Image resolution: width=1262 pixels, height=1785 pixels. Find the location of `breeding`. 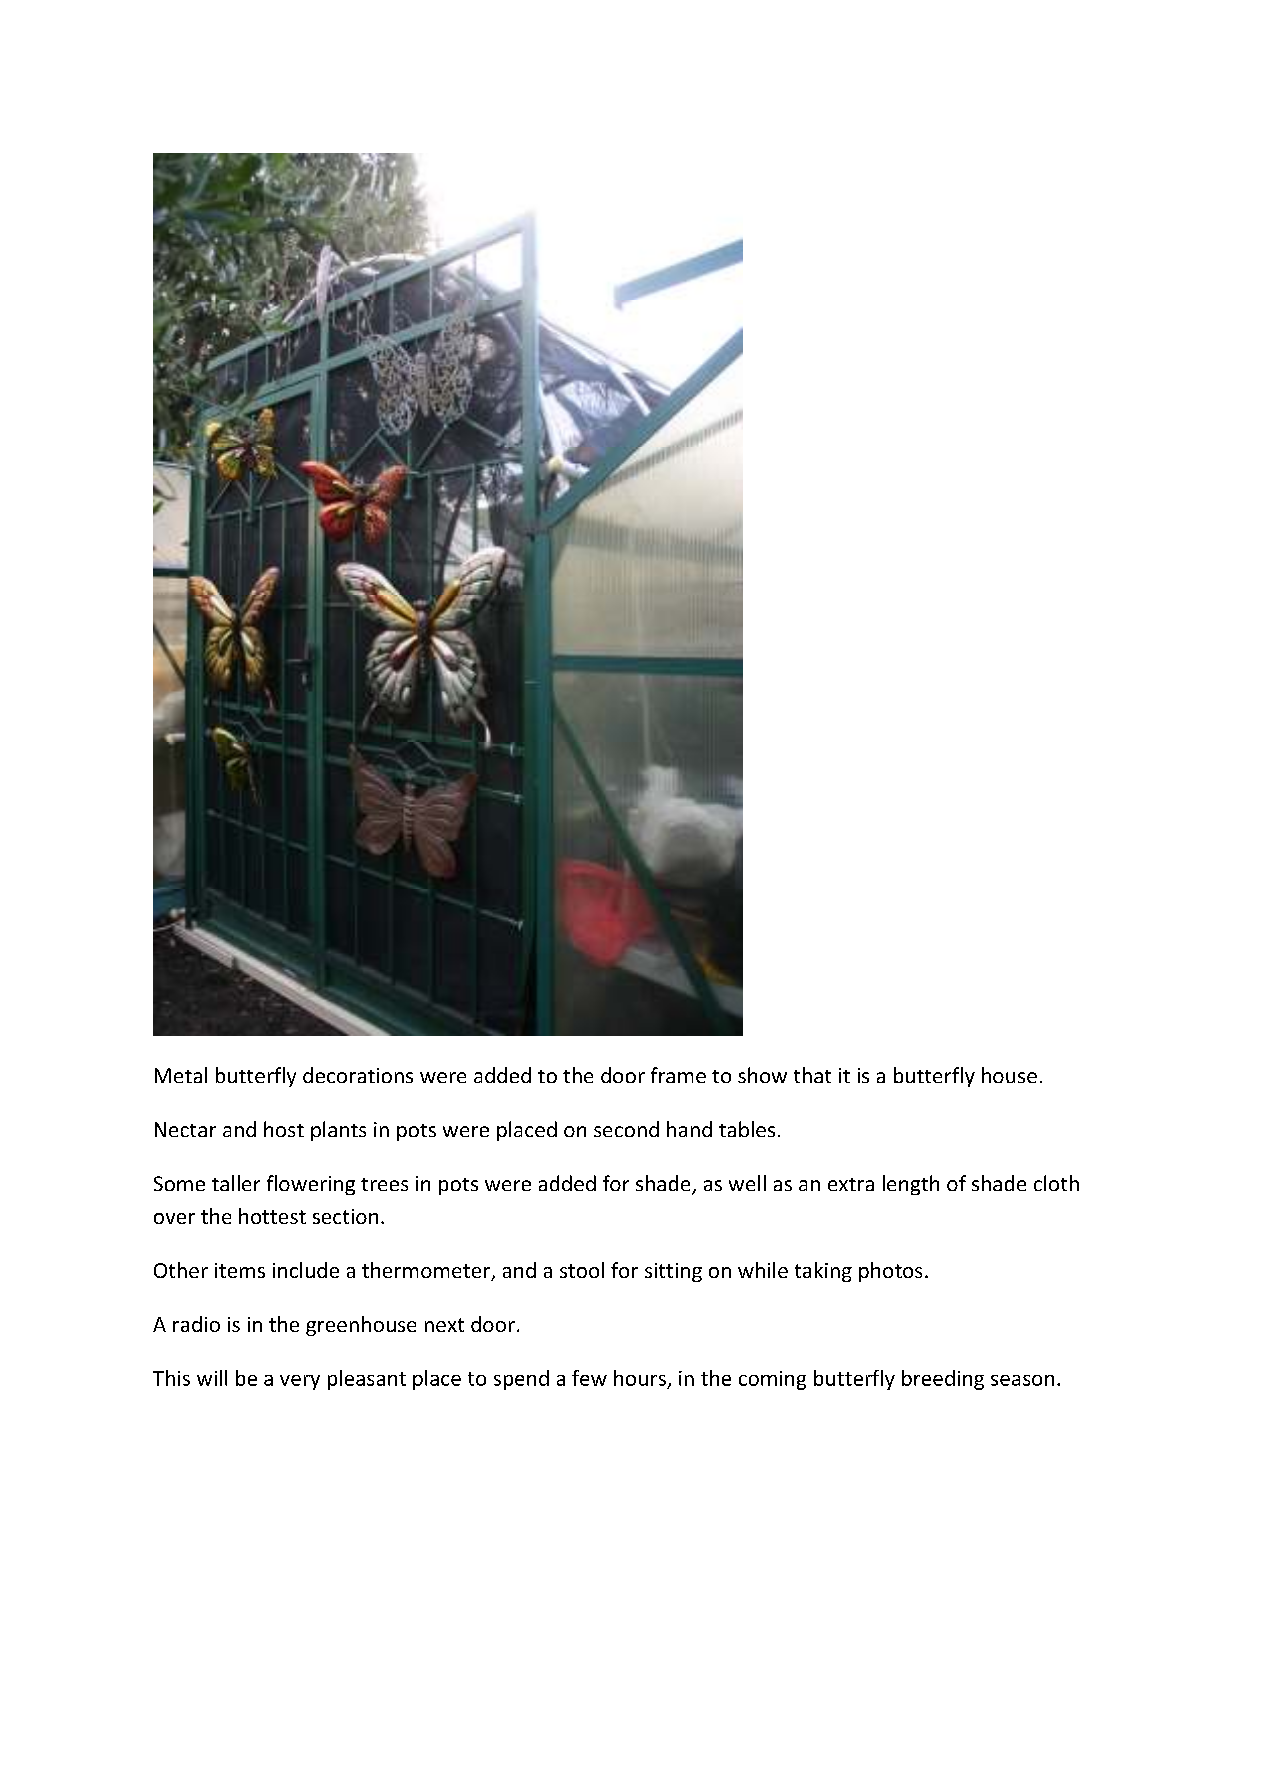

breeding is located at coordinates (943, 1380).
